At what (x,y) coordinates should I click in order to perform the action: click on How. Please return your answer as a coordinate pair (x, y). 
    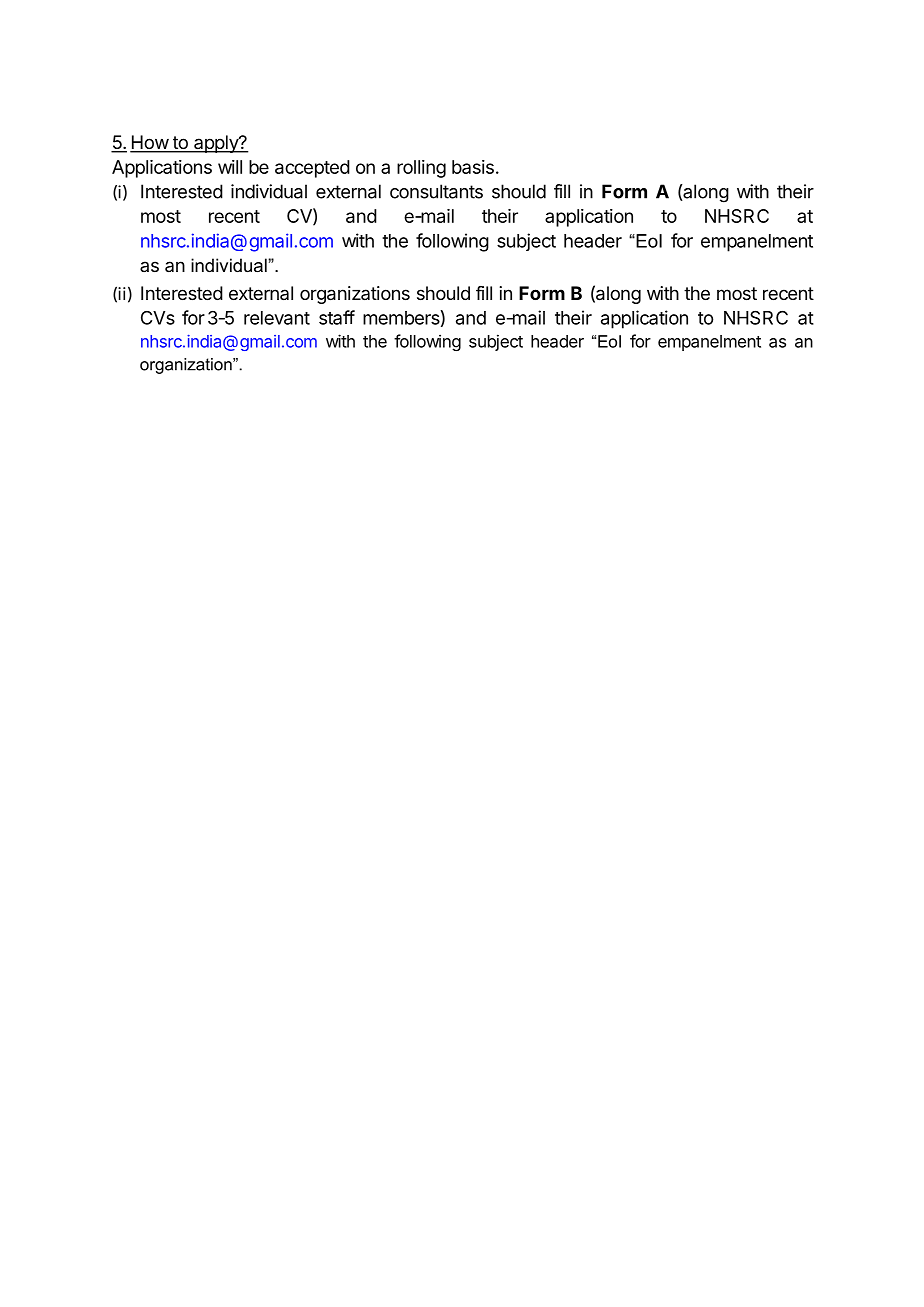
    Looking at the image, I should click on (150, 143).
